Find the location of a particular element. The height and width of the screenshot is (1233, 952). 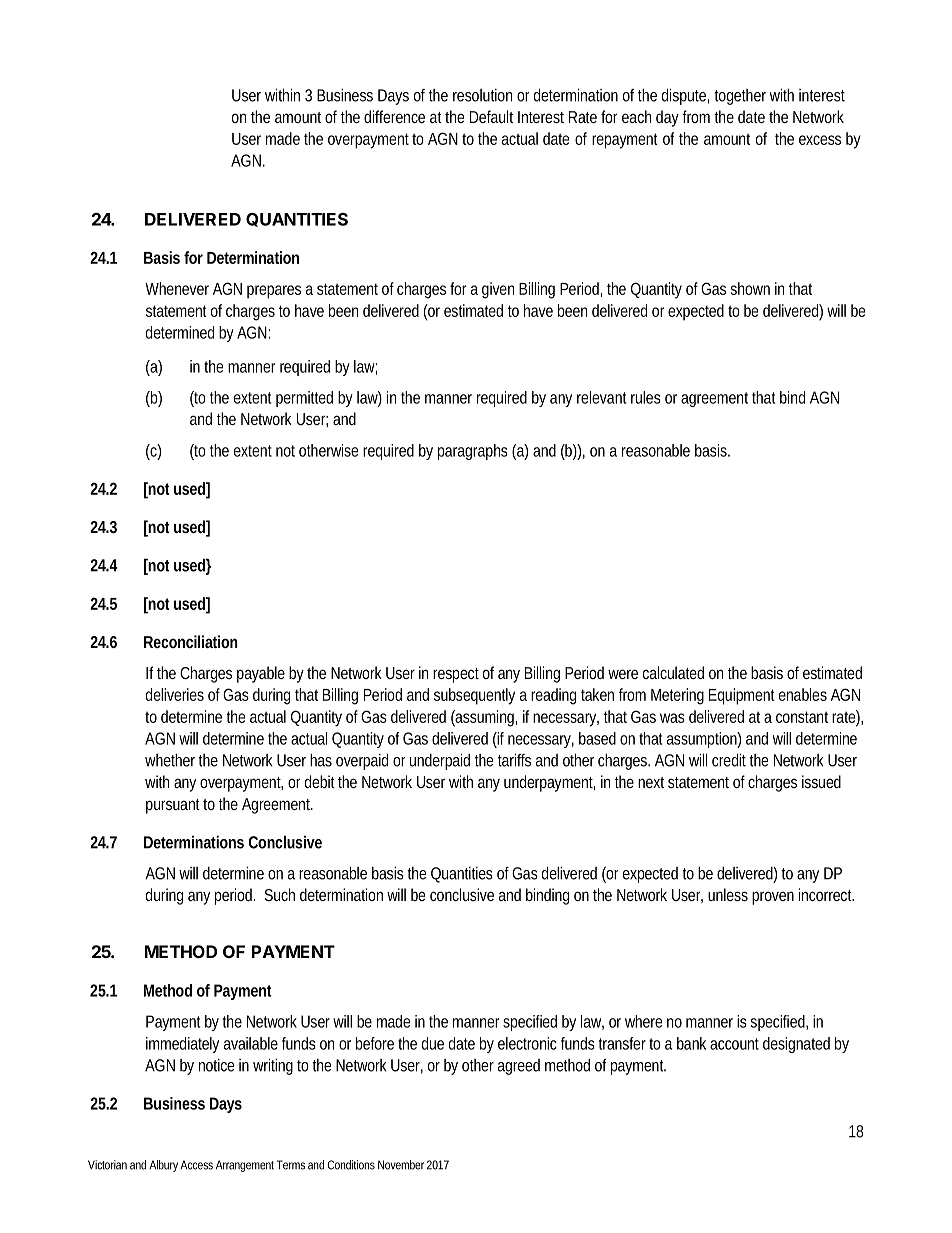

Access is located at coordinates (196, 1165).
